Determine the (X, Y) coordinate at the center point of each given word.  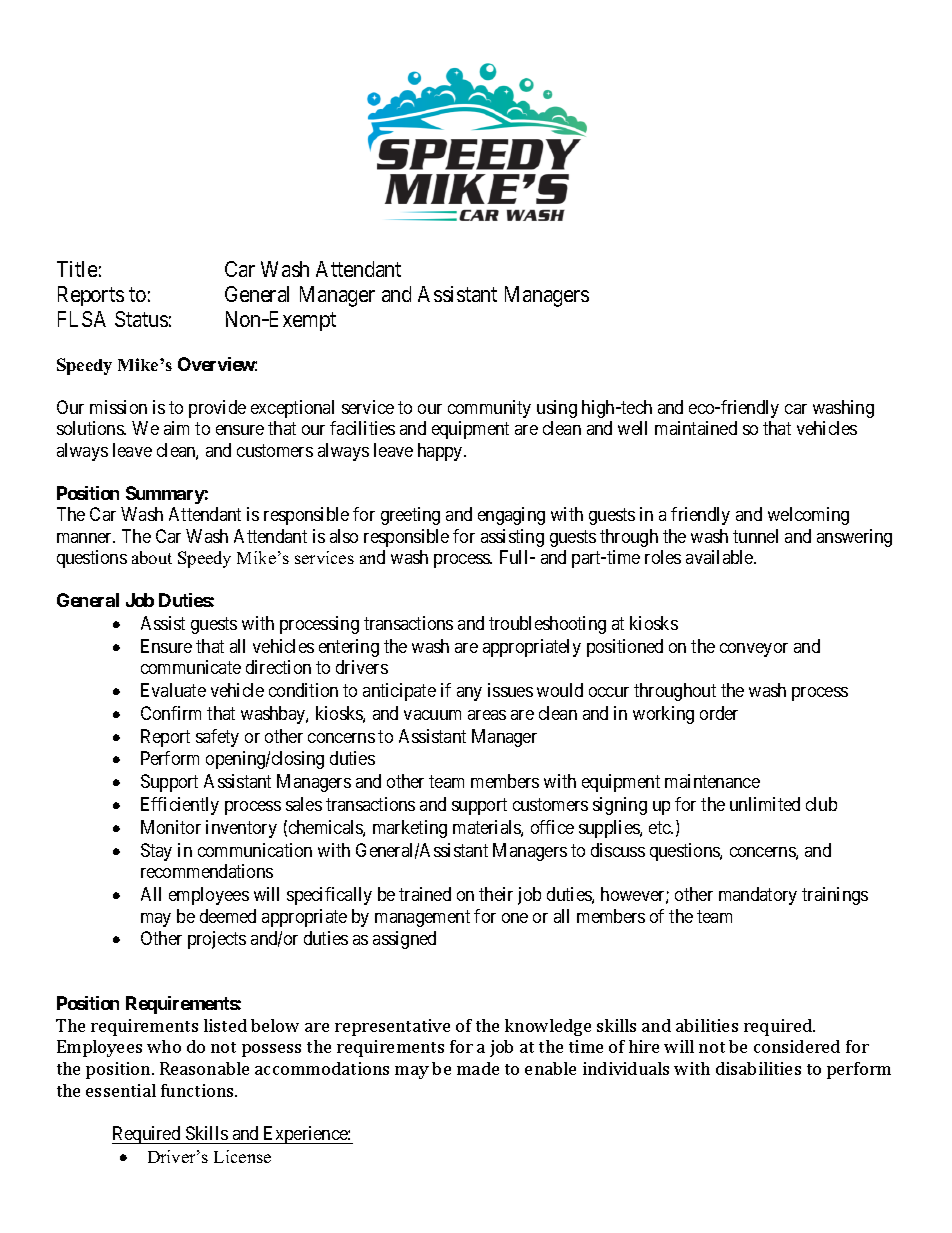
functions (198, 1090)
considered (797, 1046)
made (478, 1068)
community (489, 409)
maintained (696, 428)
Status (141, 319)
